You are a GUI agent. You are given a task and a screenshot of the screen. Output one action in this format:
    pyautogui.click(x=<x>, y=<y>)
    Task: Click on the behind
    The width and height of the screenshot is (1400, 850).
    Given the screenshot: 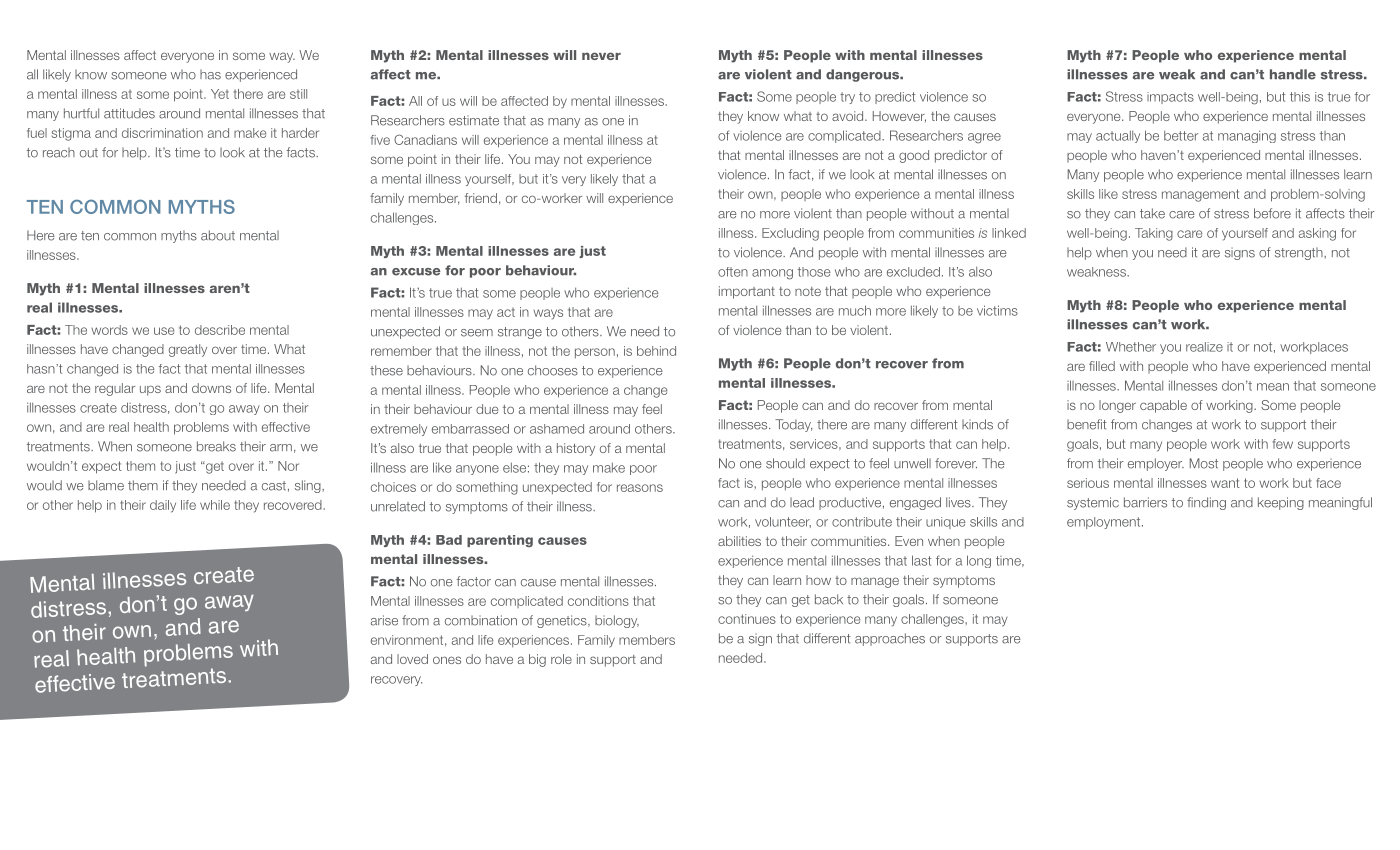 What is the action you would take?
    pyautogui.click(x=656, y=351)
